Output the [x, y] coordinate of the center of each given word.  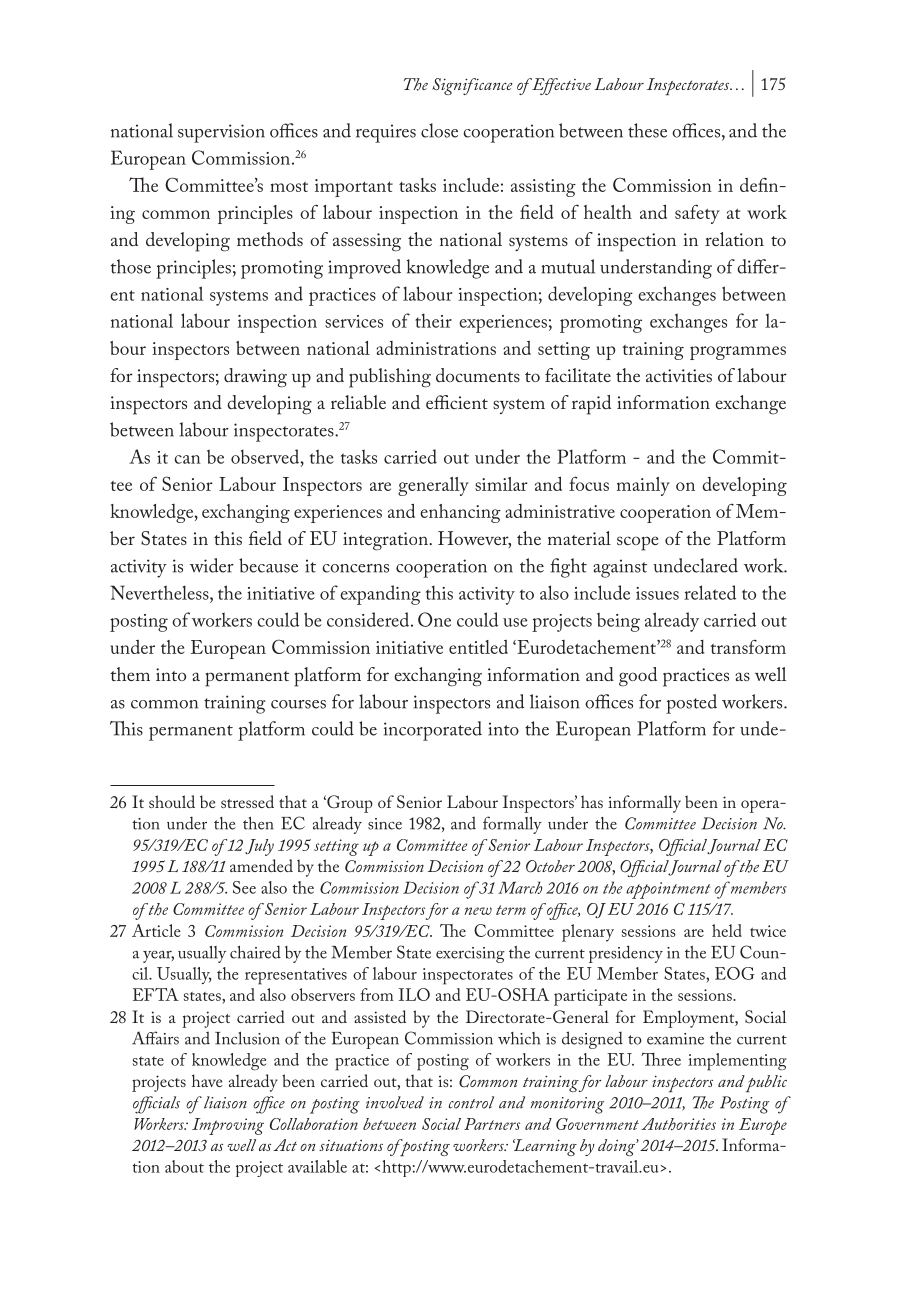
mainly [643, 486]
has [592, 801]
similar [501, 484]
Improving [228, 1126]
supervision [221, 133]
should [172, 801]
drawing [255, 378]
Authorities [678, 1124]
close [439, 130]
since [385, 824]
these [647, 130]
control [471, 1102]
